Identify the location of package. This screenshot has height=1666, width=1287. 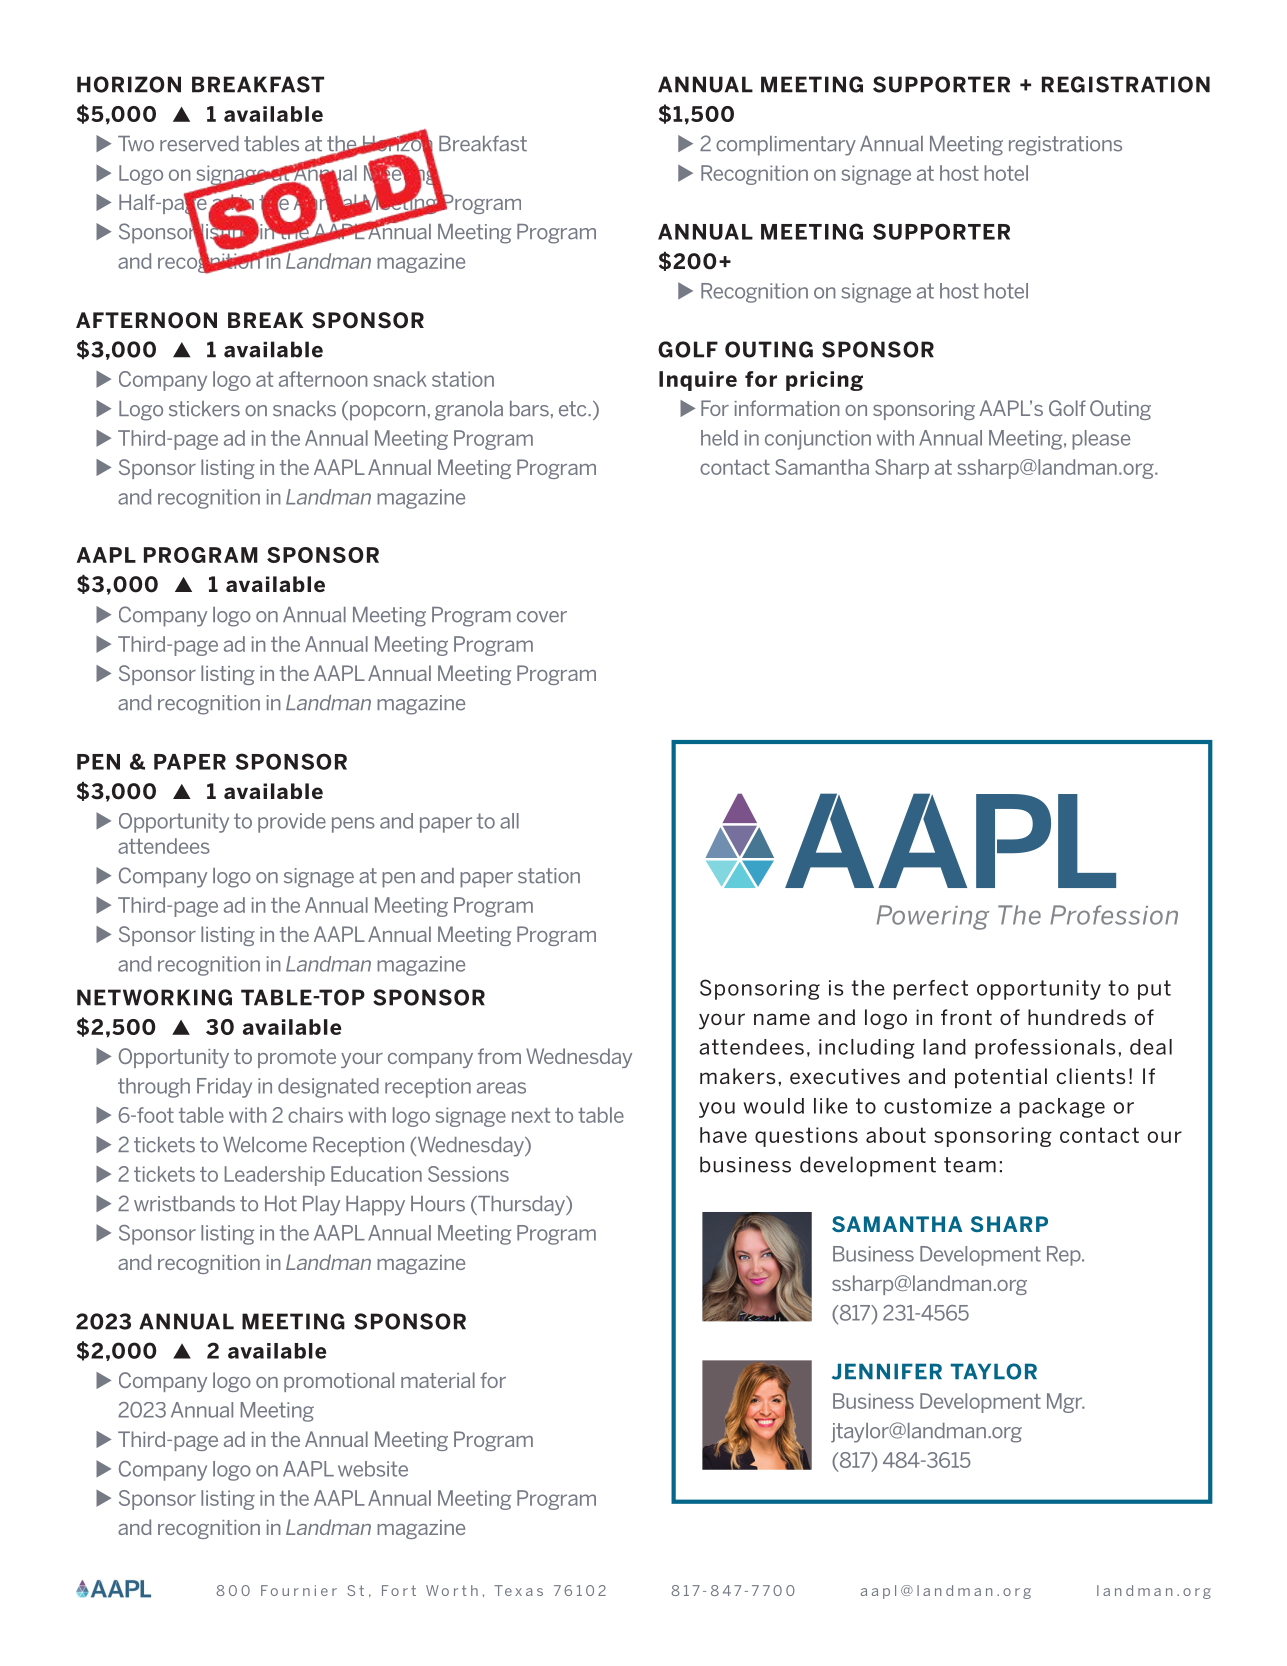
(1062, 1108).
